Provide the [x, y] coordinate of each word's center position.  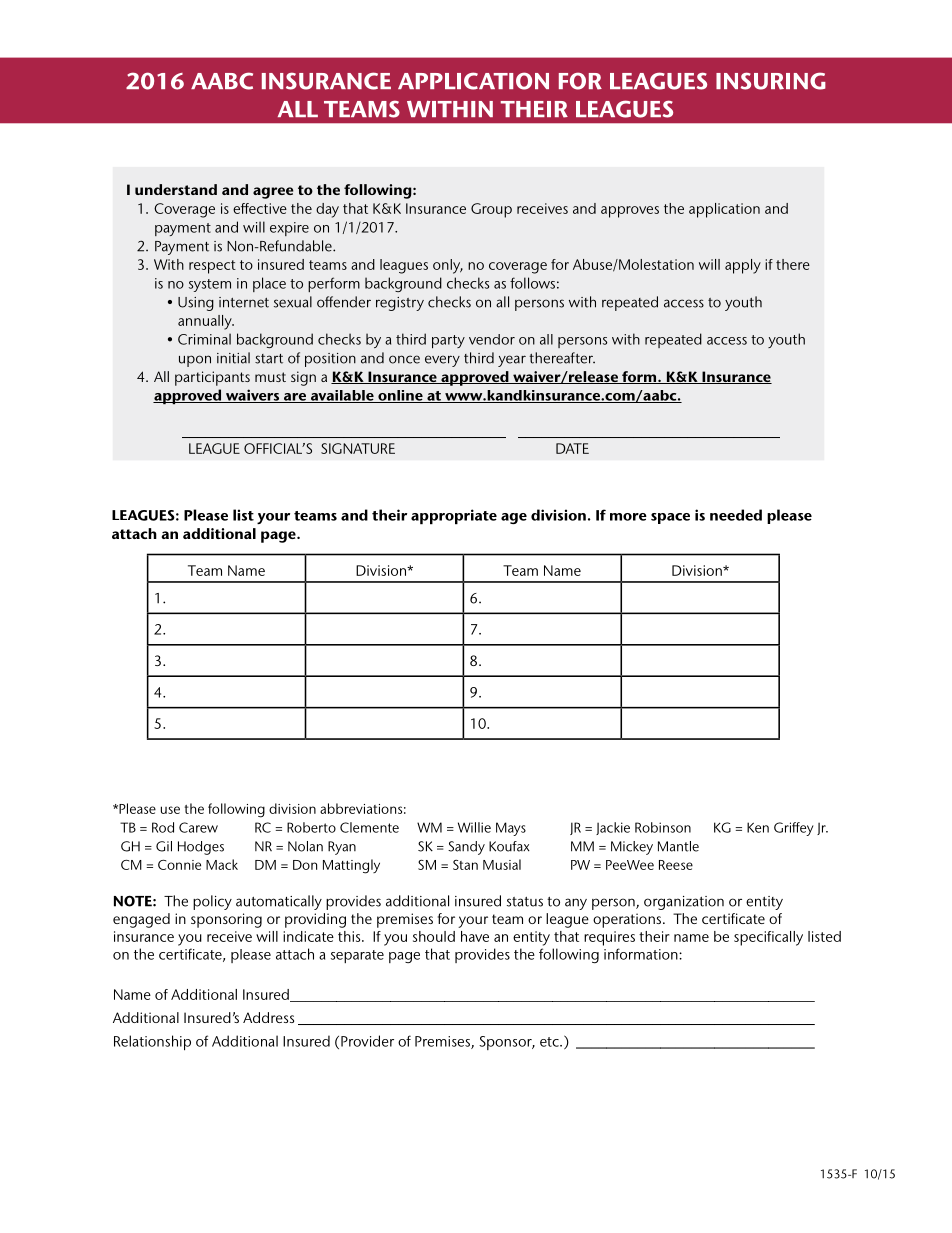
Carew [198, 827]
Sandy [466, 848]
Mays [511, 829]
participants [212, 378]
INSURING [771, 81]
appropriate [454, 517]
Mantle [678, 846]
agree [273, 193]
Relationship [152, 1043]
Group [491, 210]
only [448, 266]
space [670, 518]
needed [736, 515]
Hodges [201, 848]
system [210, 285]
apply [743, 266]
